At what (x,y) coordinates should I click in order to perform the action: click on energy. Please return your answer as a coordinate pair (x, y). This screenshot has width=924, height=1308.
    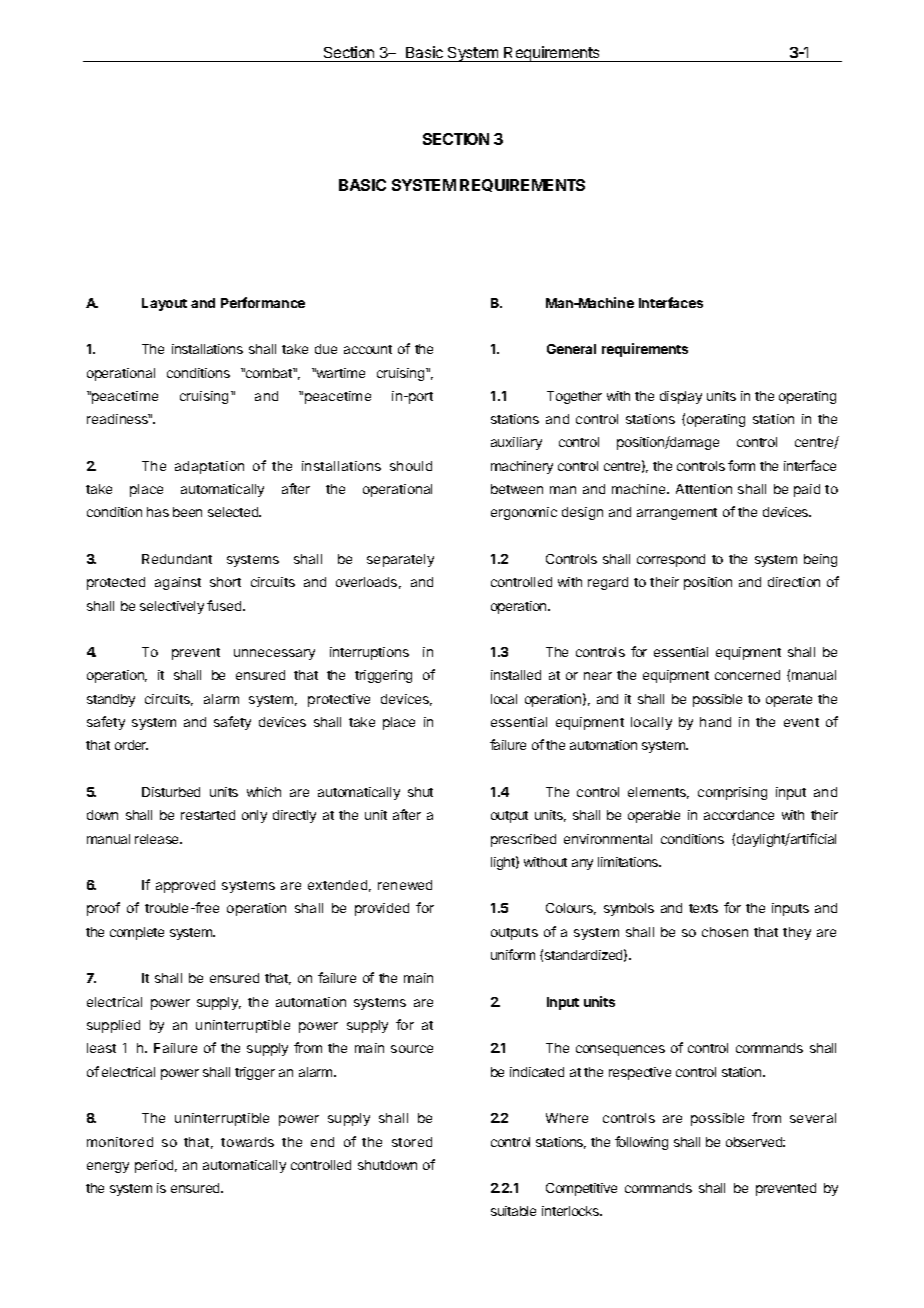
    Looking at the image, I should click on (108, 1167).
